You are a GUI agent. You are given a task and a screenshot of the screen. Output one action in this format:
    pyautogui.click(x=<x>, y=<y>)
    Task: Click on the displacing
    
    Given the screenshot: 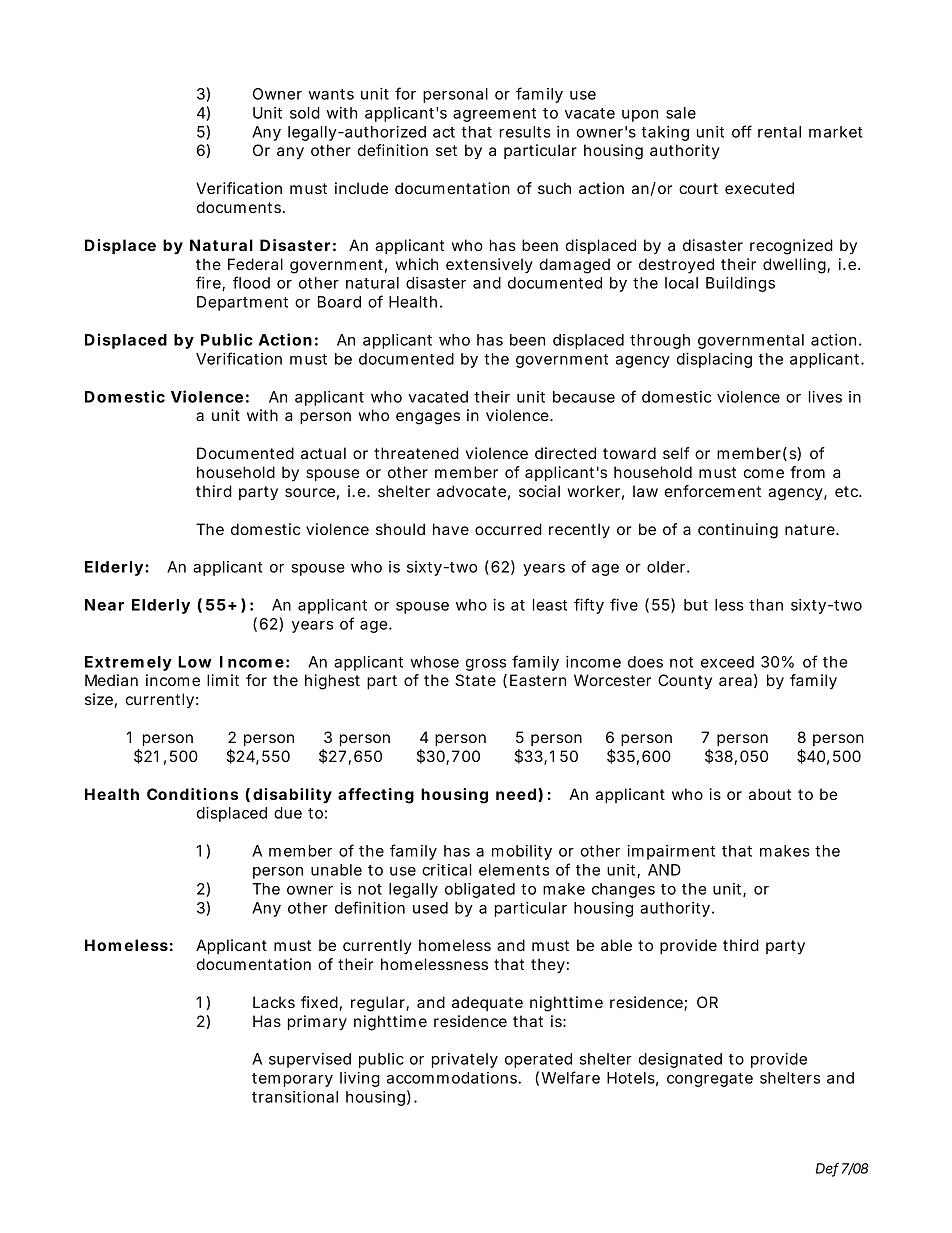 What is the action you would take?
    pyautogui.click(x=714, y=360)
